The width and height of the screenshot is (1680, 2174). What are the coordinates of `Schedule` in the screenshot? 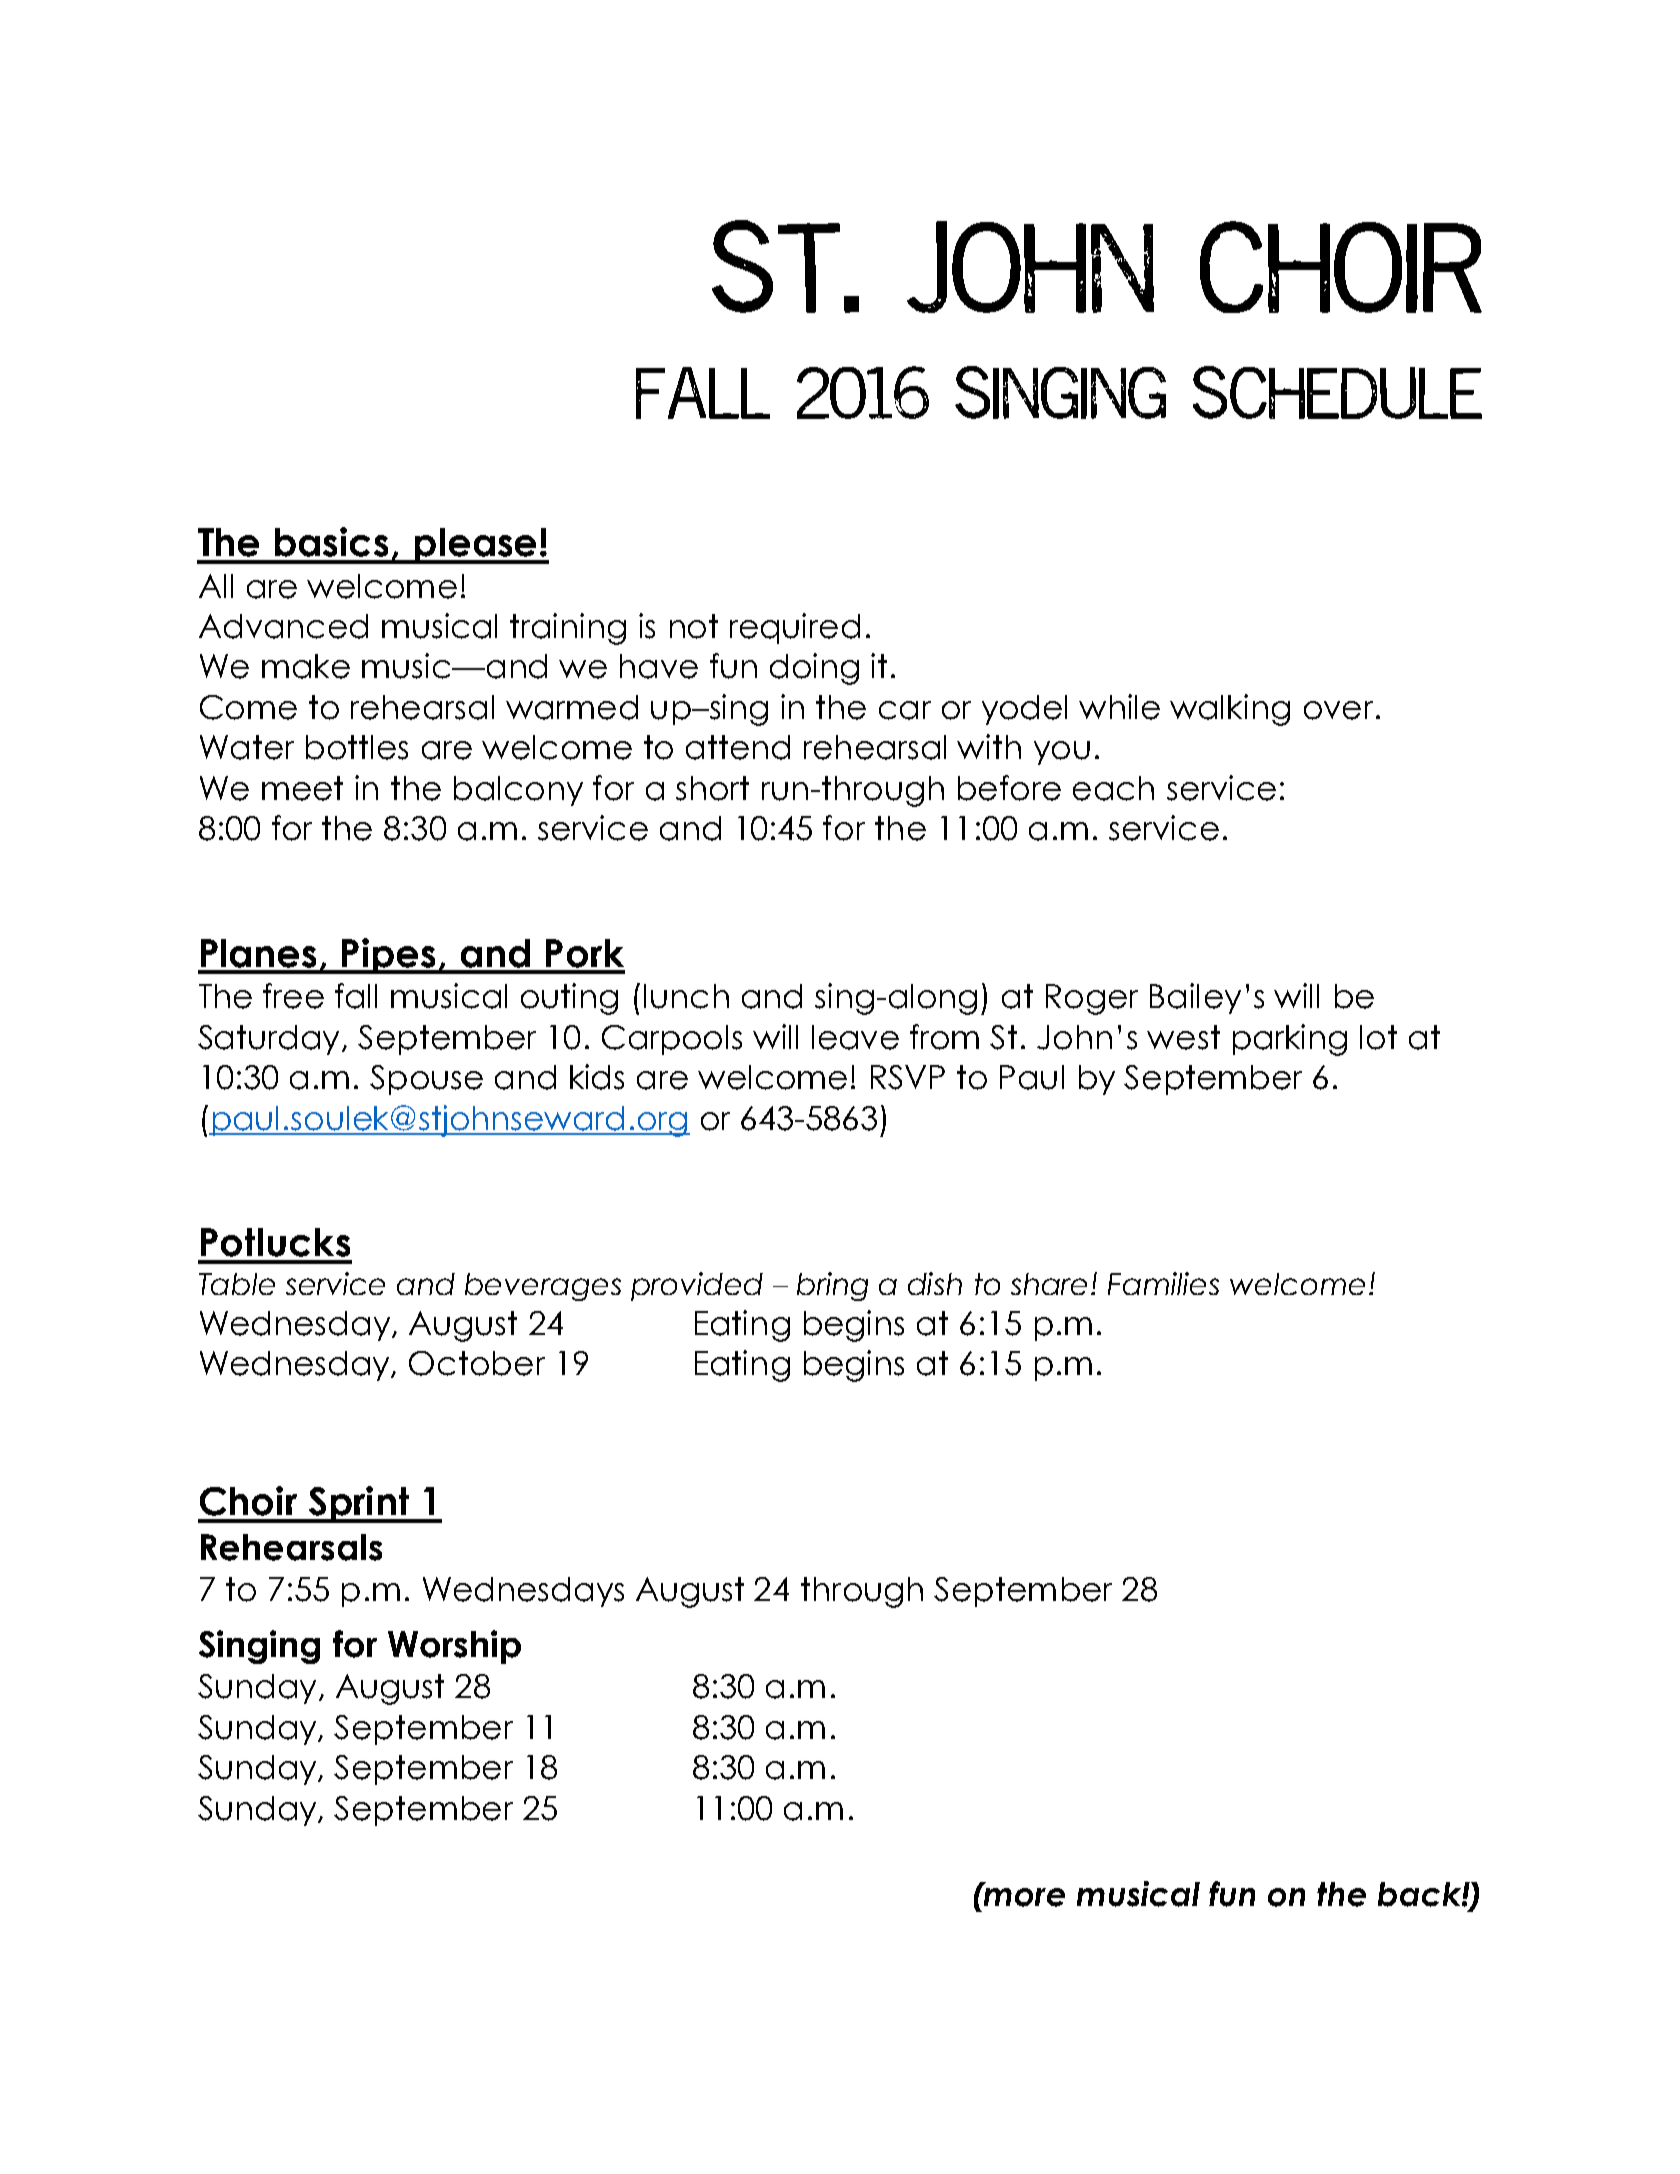 It's located at (1337, 392).
